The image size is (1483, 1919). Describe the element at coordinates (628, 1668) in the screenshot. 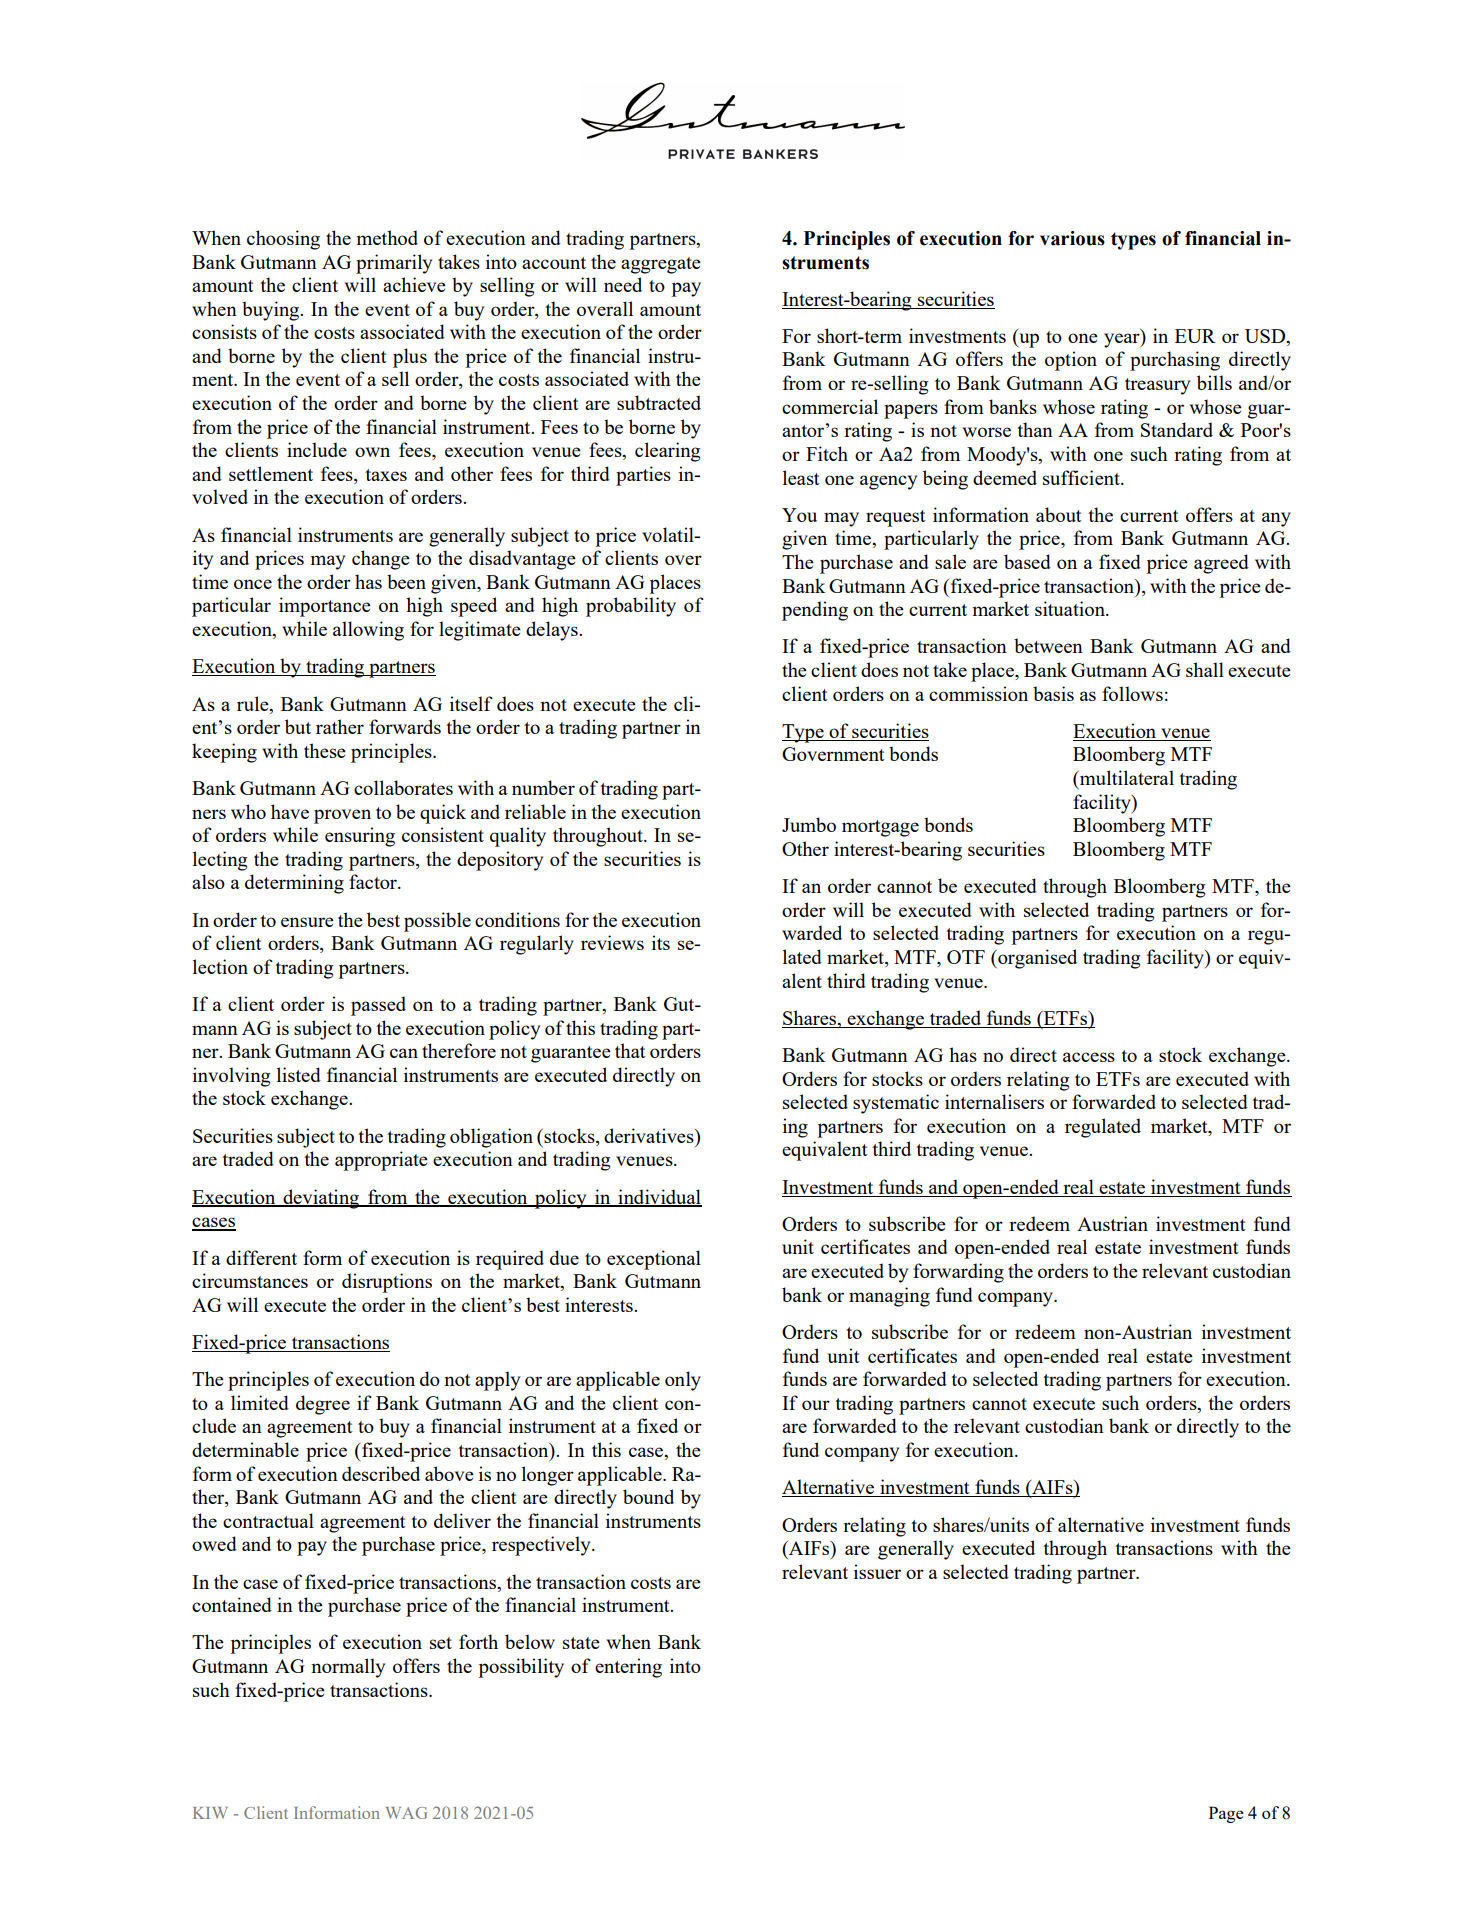

I see `entering` at that location.
